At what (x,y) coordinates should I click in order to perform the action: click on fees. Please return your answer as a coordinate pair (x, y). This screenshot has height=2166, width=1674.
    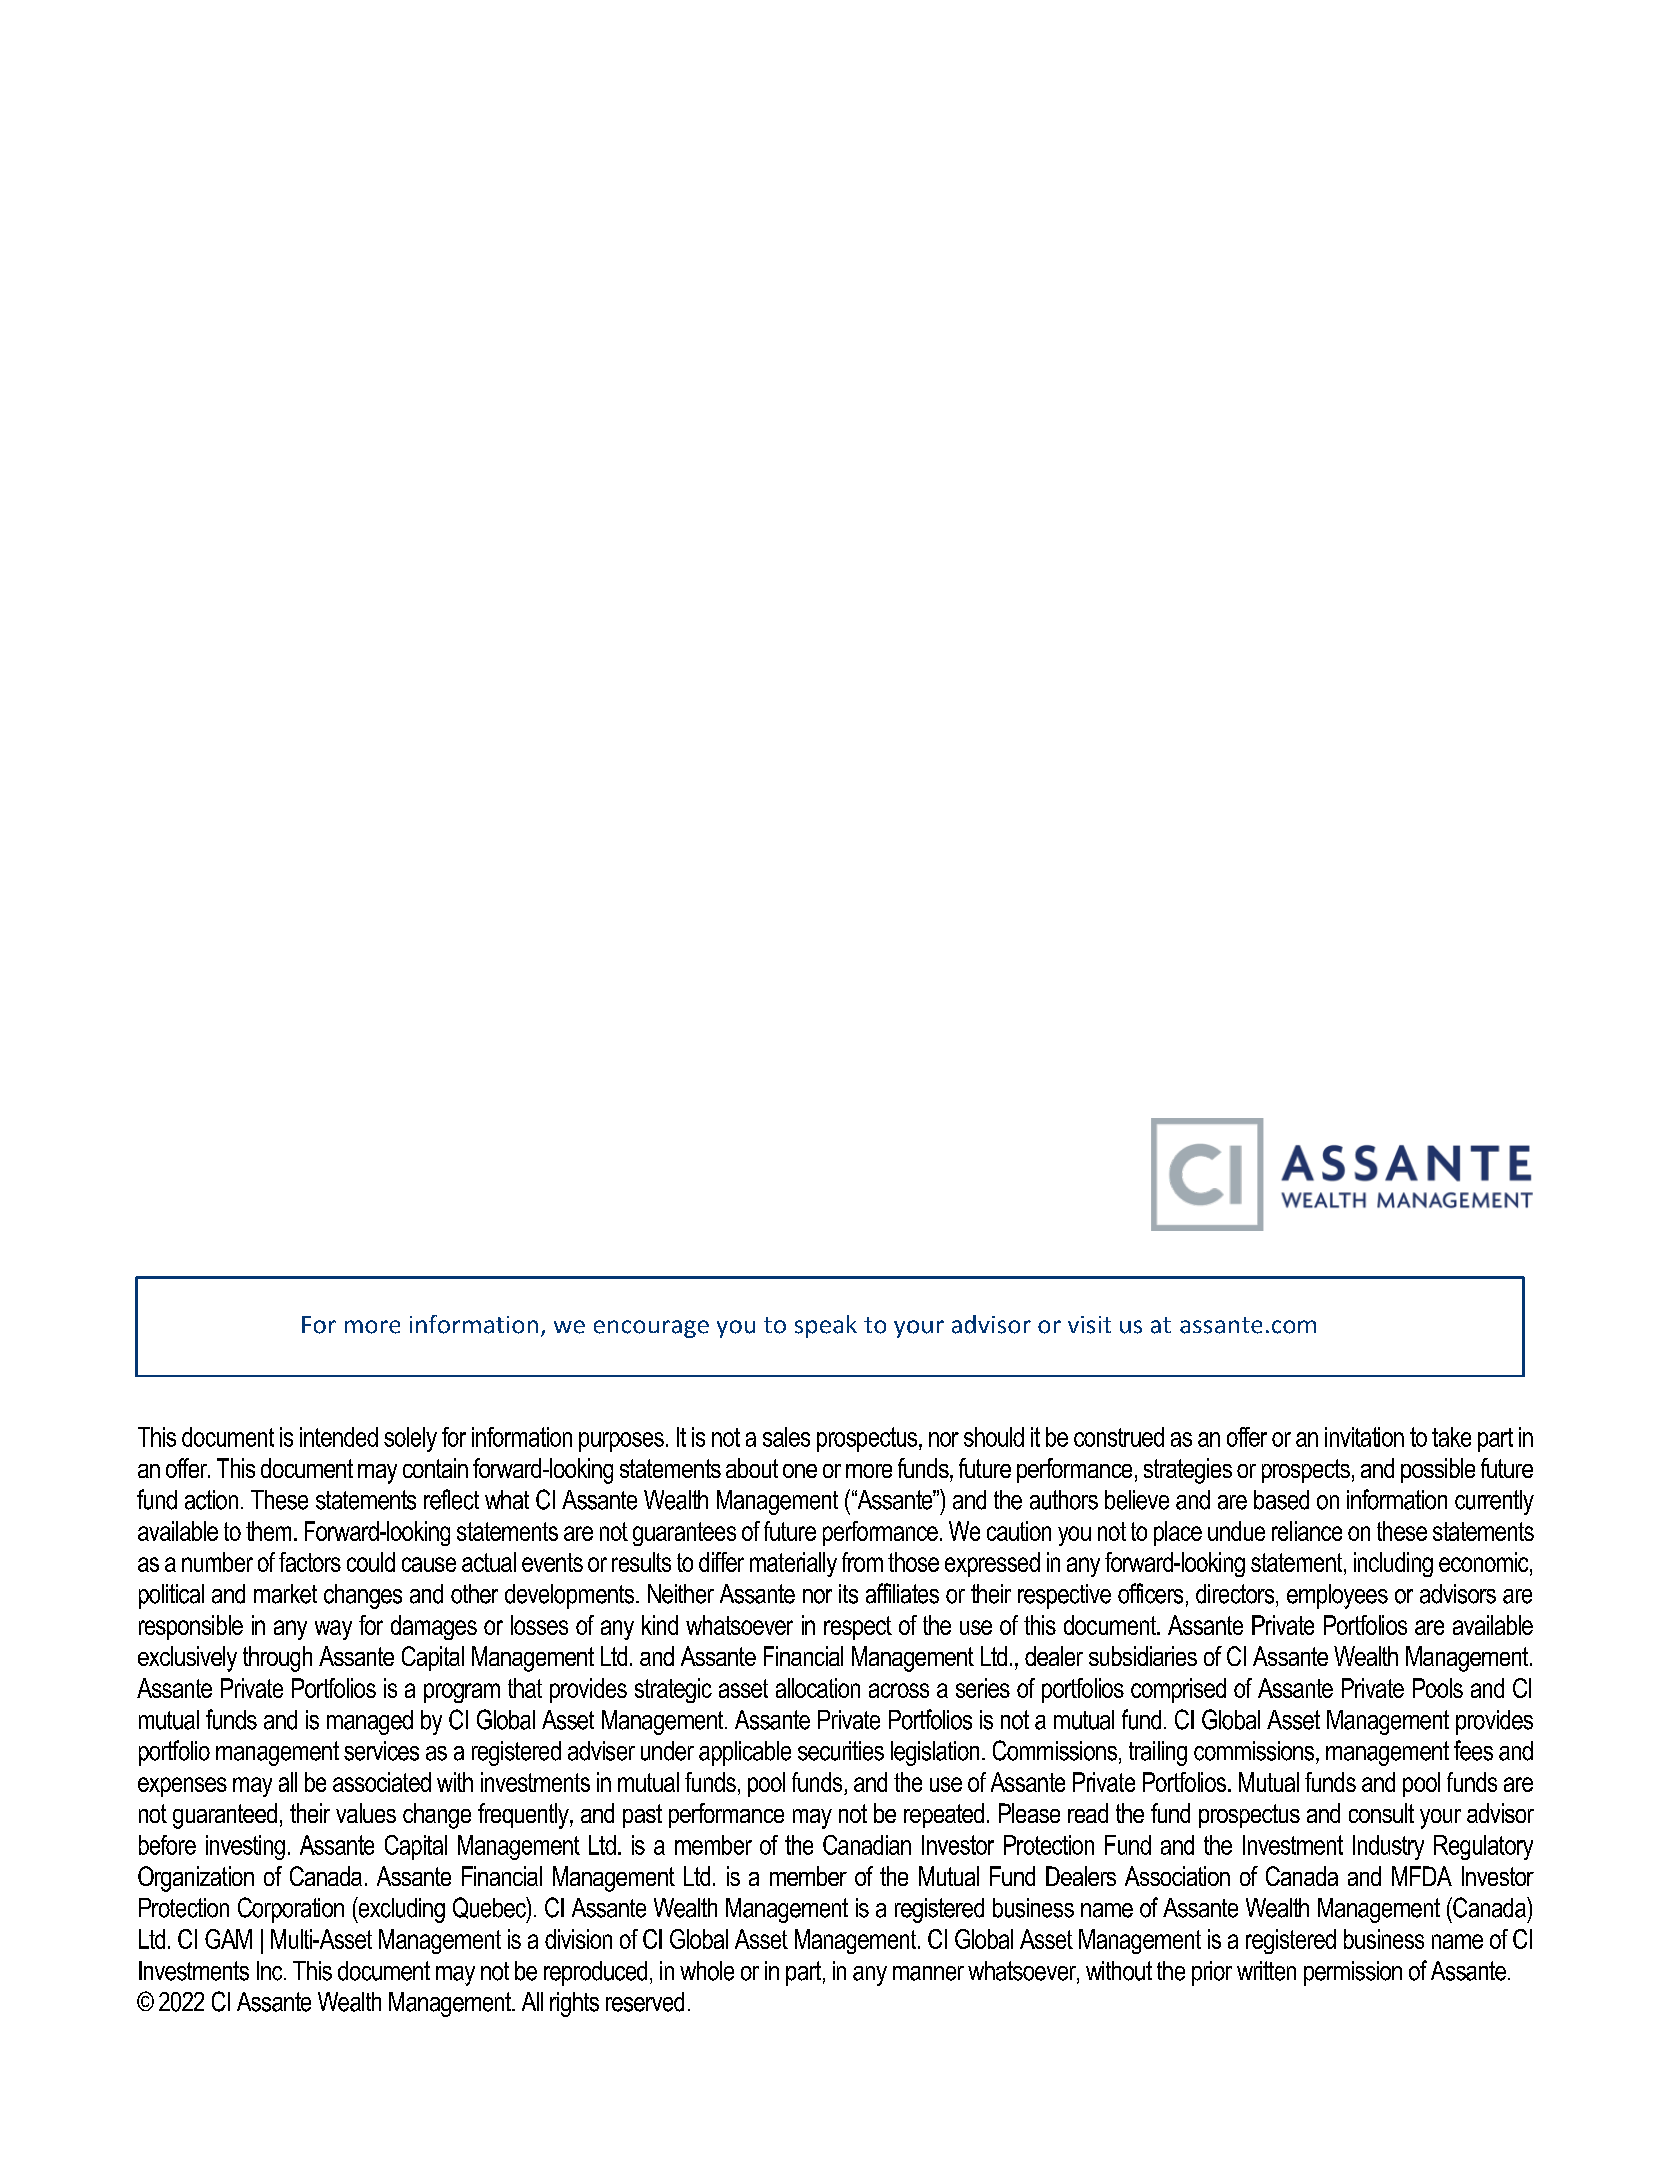
    Looking at the image, I should click on (1473, 1750).
